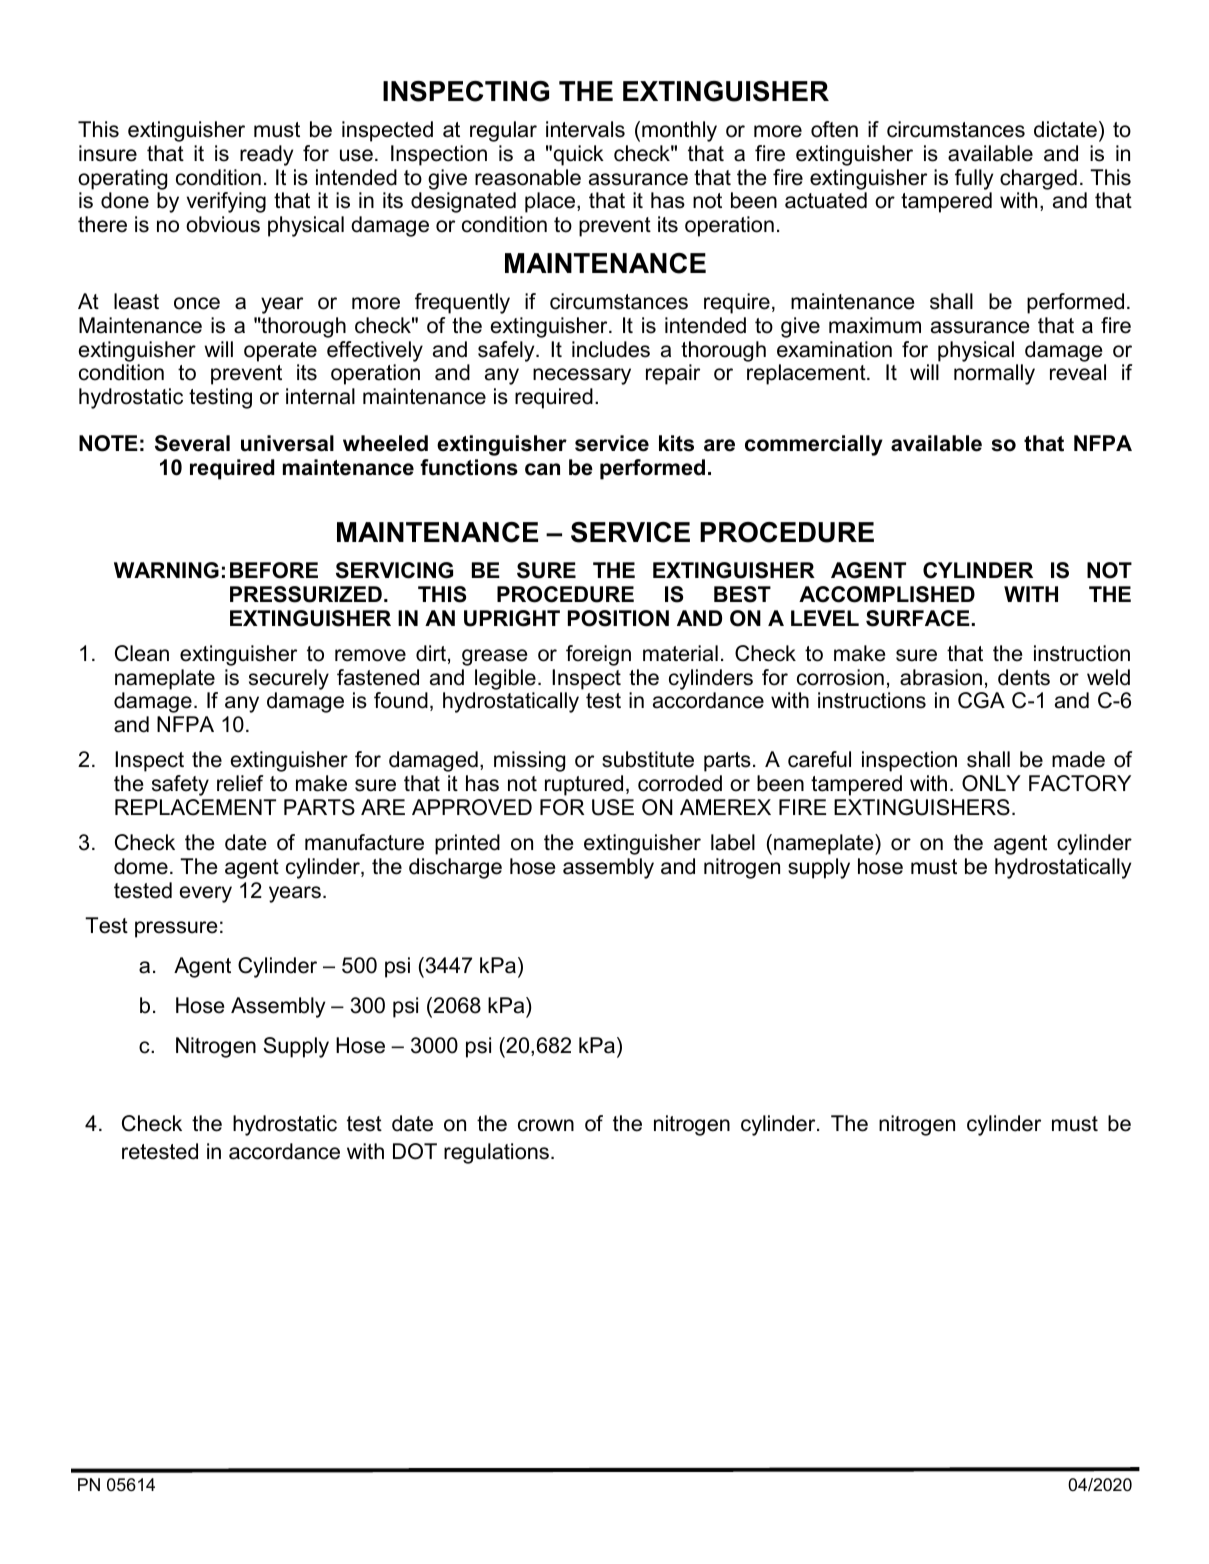  Describe the element at coordinates (498, 1153) in the image. I see `regulations` at that location.
